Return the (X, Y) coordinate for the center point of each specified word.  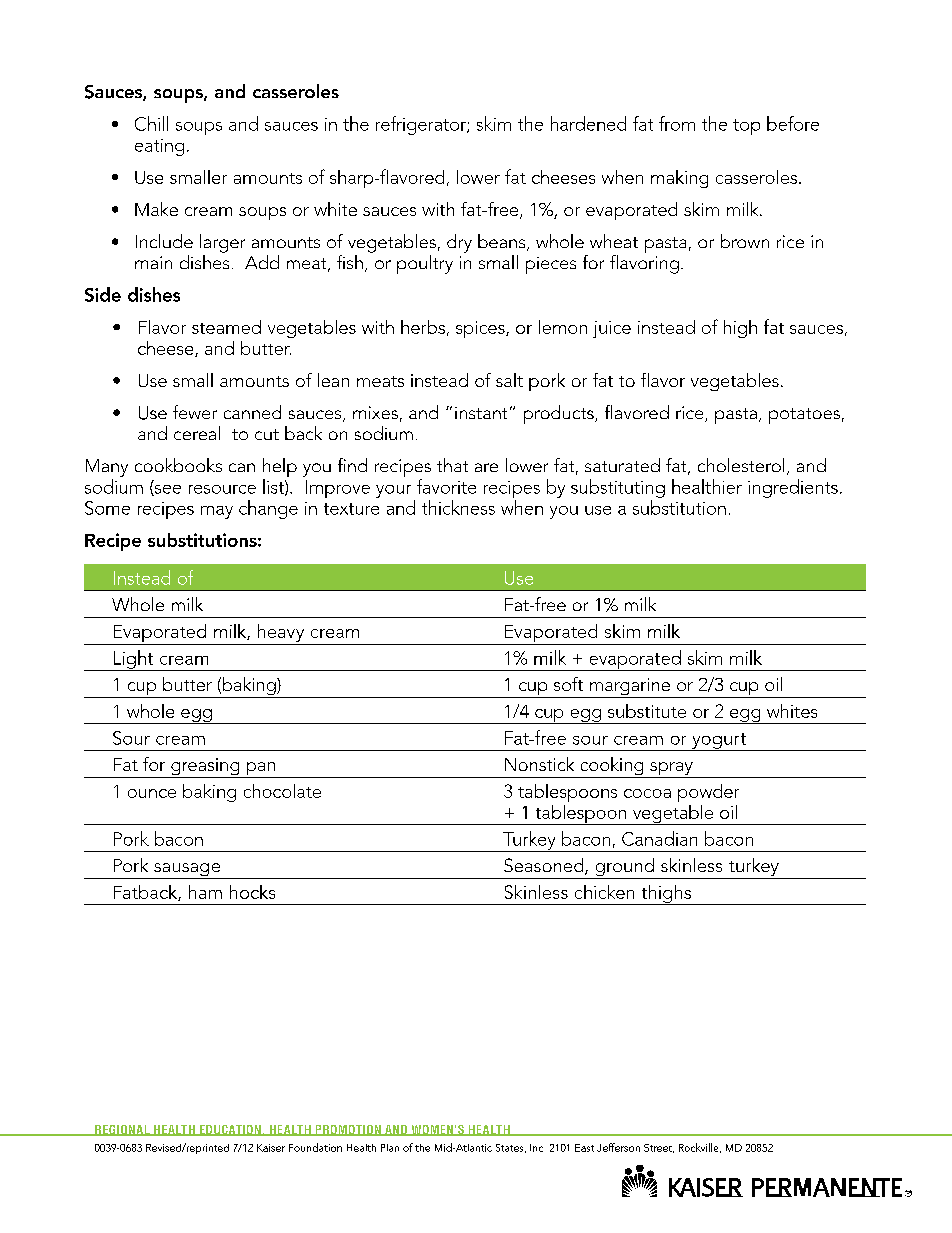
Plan (390, 1148)
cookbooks (178, 465)
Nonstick (539, 764)
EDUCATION (230, 1130)
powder (708, 793)
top (746, 127)
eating (159, 147)
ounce (152, 793)
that (452, 465)
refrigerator (422, 125)
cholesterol (741, 465)
